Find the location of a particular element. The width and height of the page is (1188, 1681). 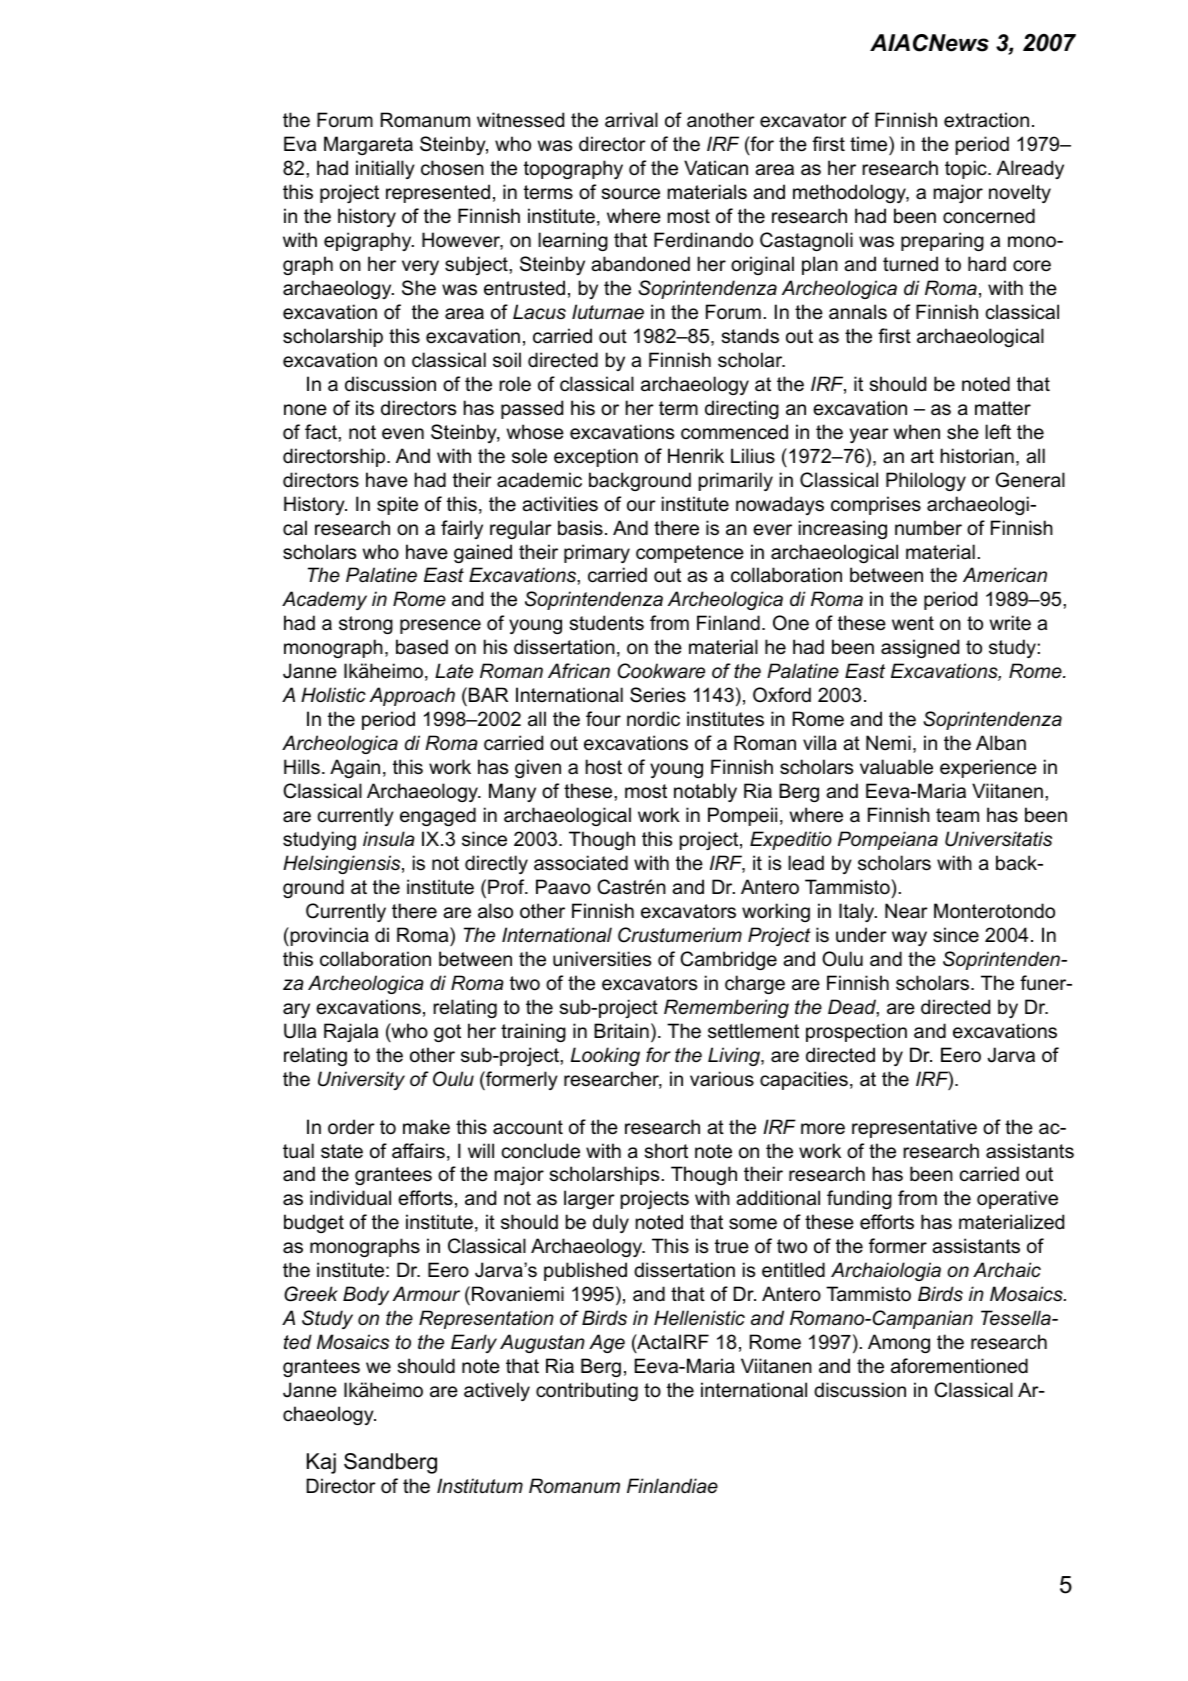

representative is located at coordinates (914, 1128).
